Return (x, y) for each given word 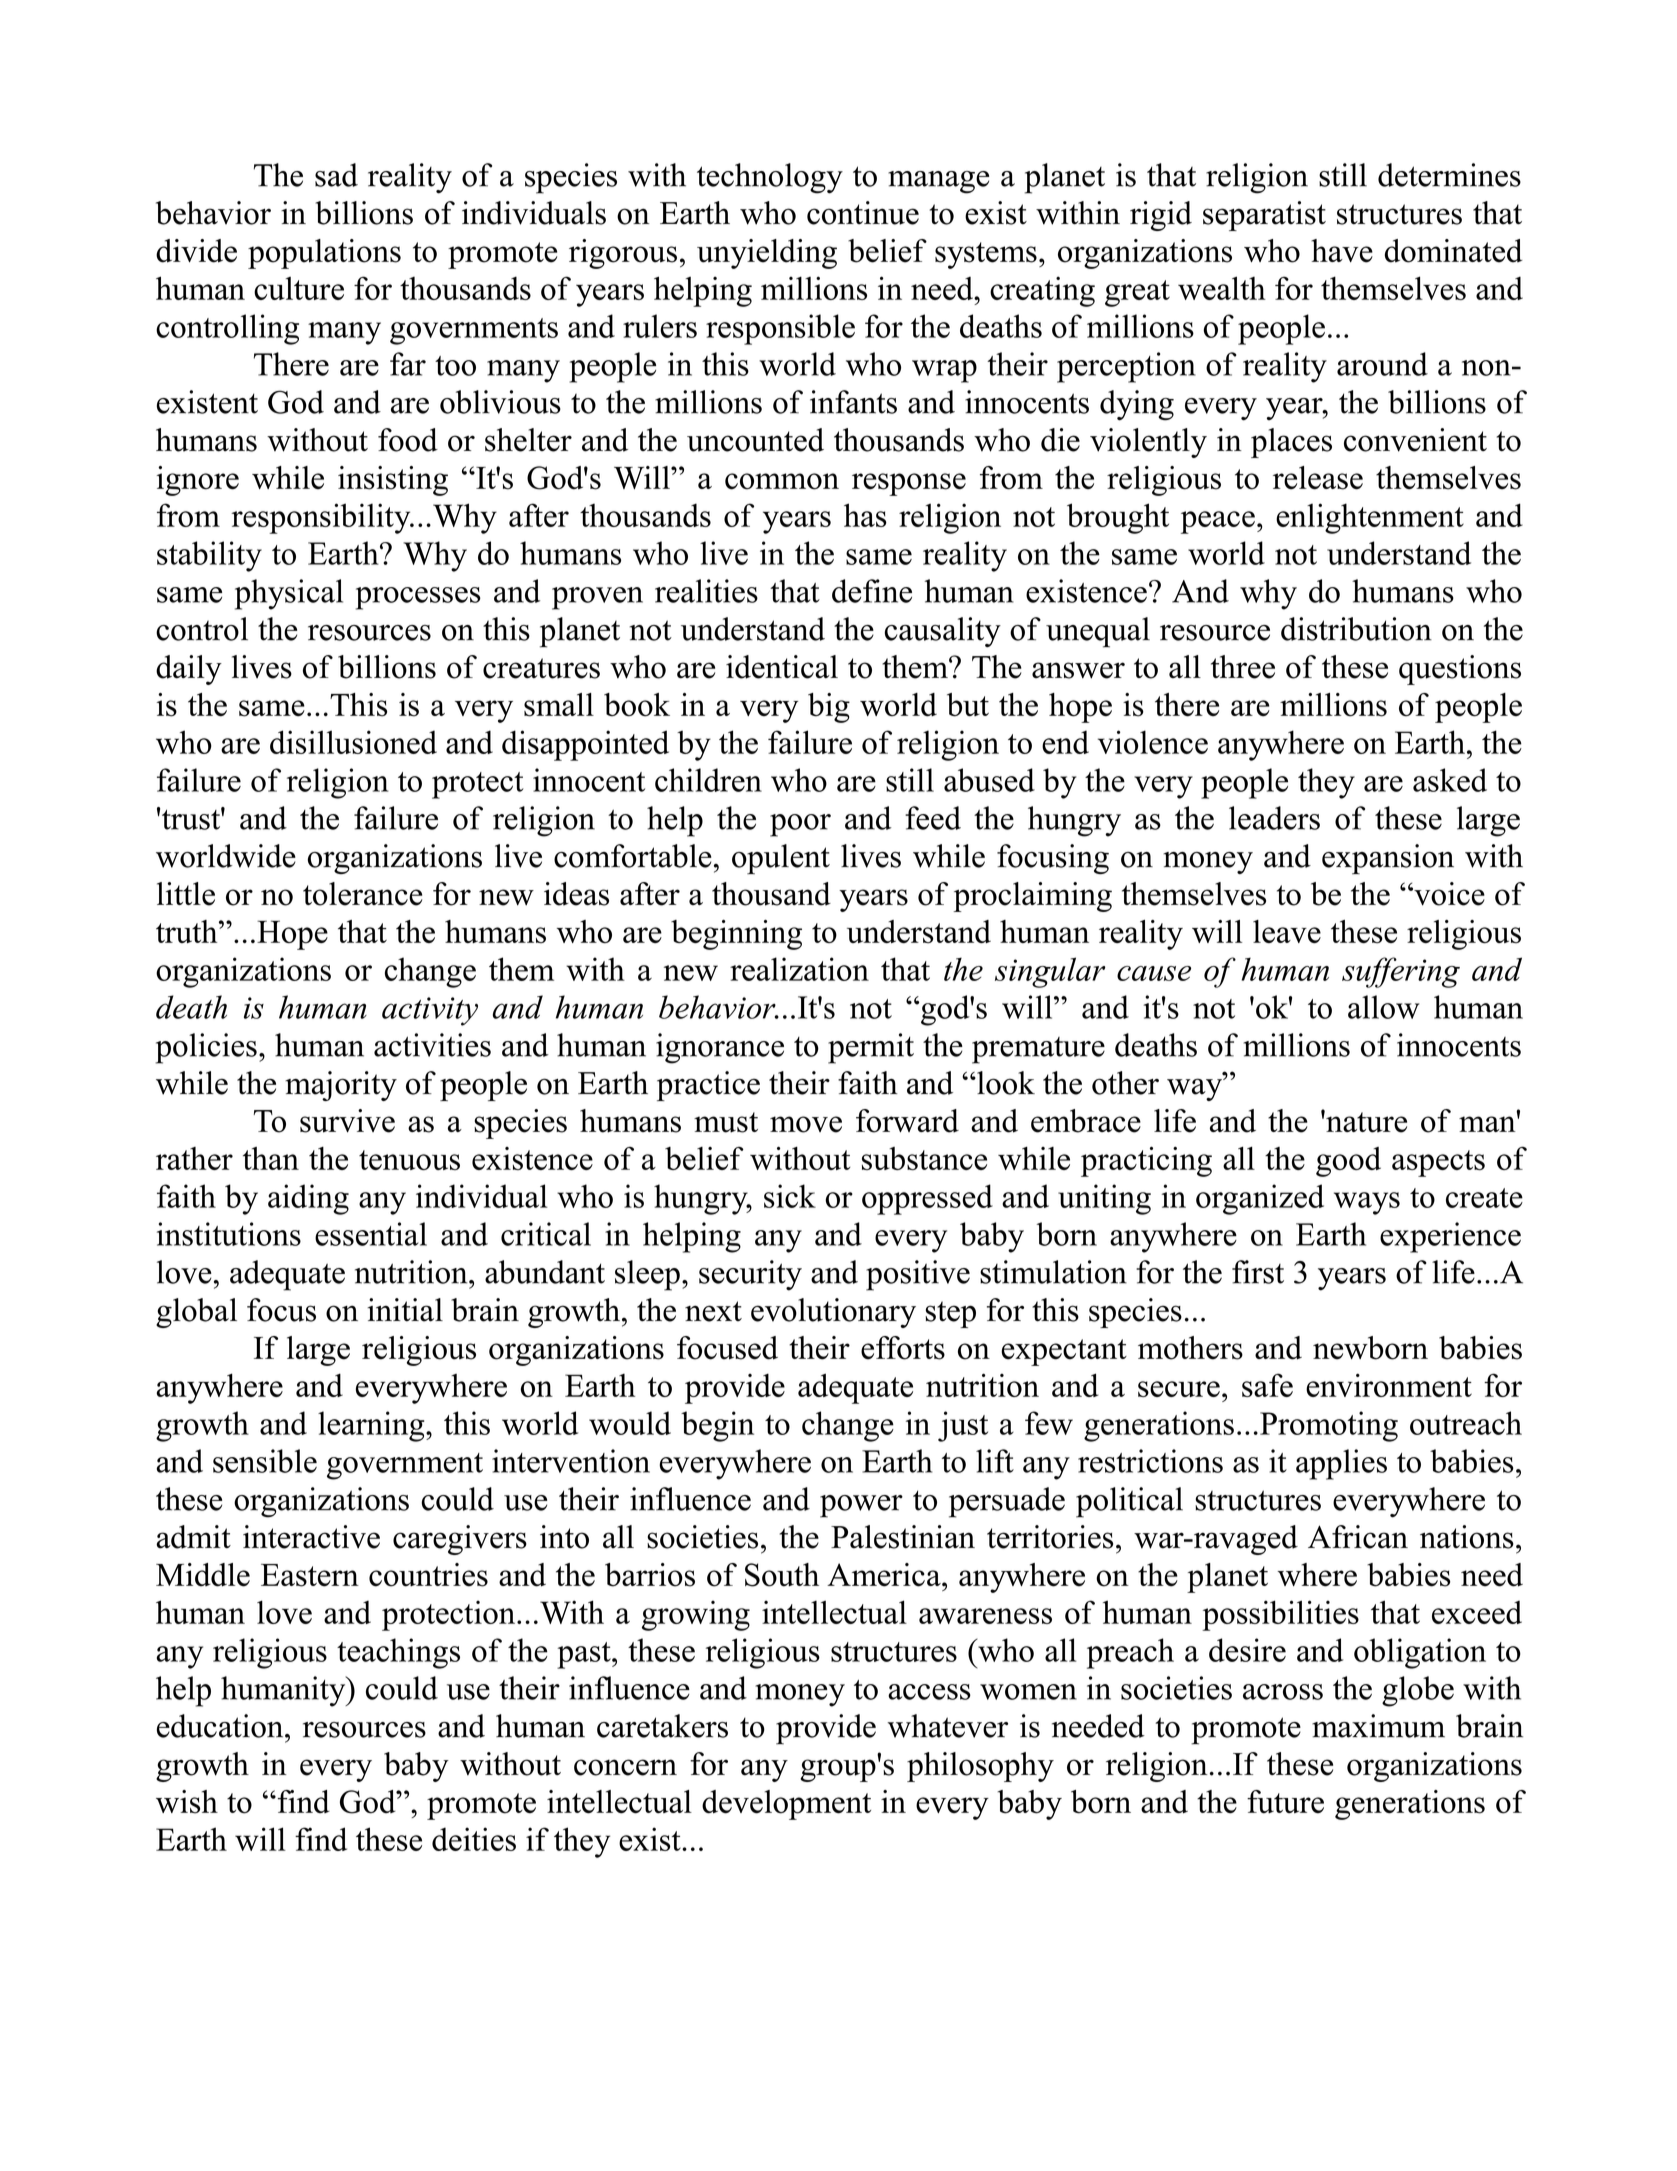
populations (324, 254)
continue (863, 213)
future (1285, 1802)
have (1342, 251)
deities (474, 1839)
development (786, 1805)
